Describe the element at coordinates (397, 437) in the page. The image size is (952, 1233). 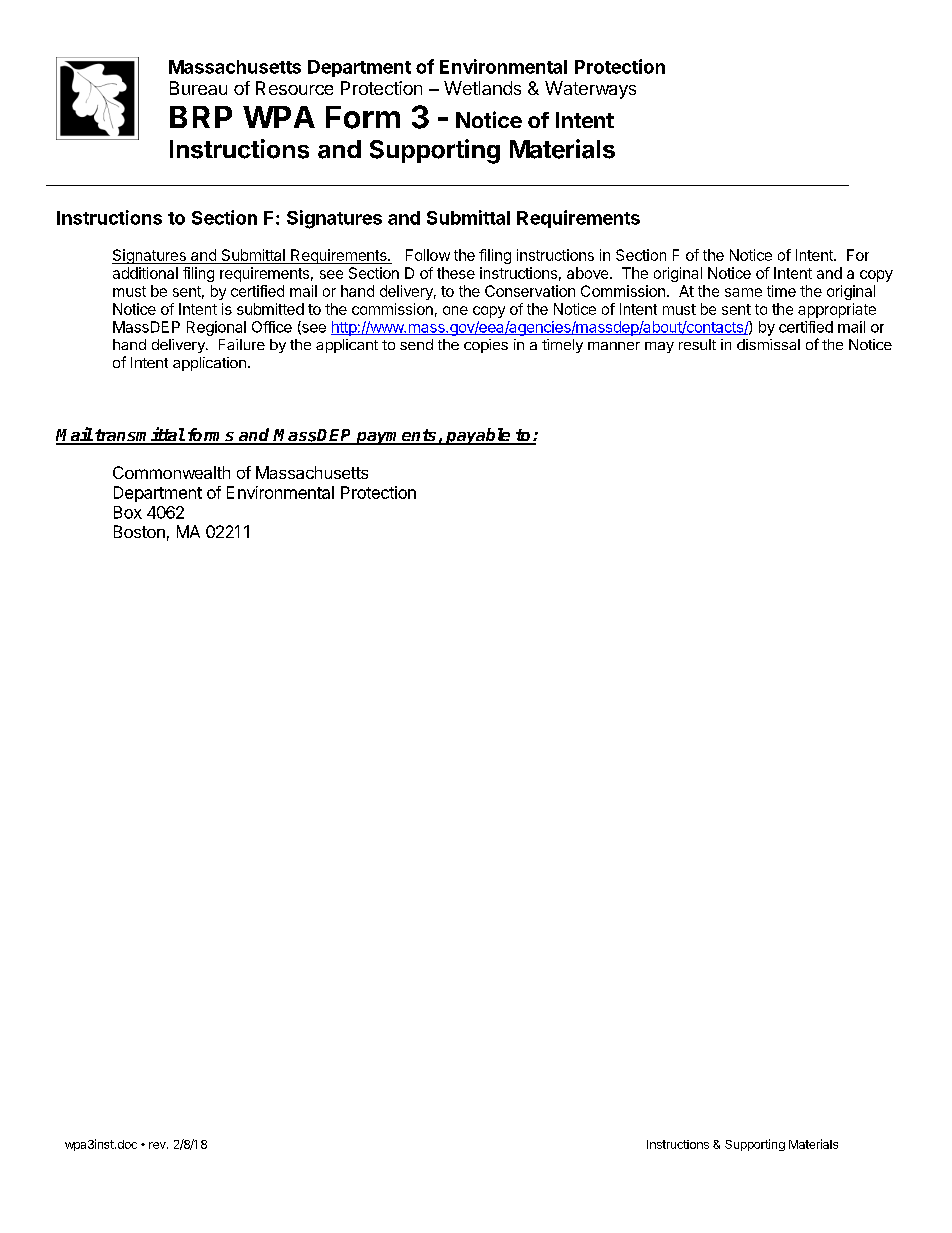
I see `payments` at that location.
